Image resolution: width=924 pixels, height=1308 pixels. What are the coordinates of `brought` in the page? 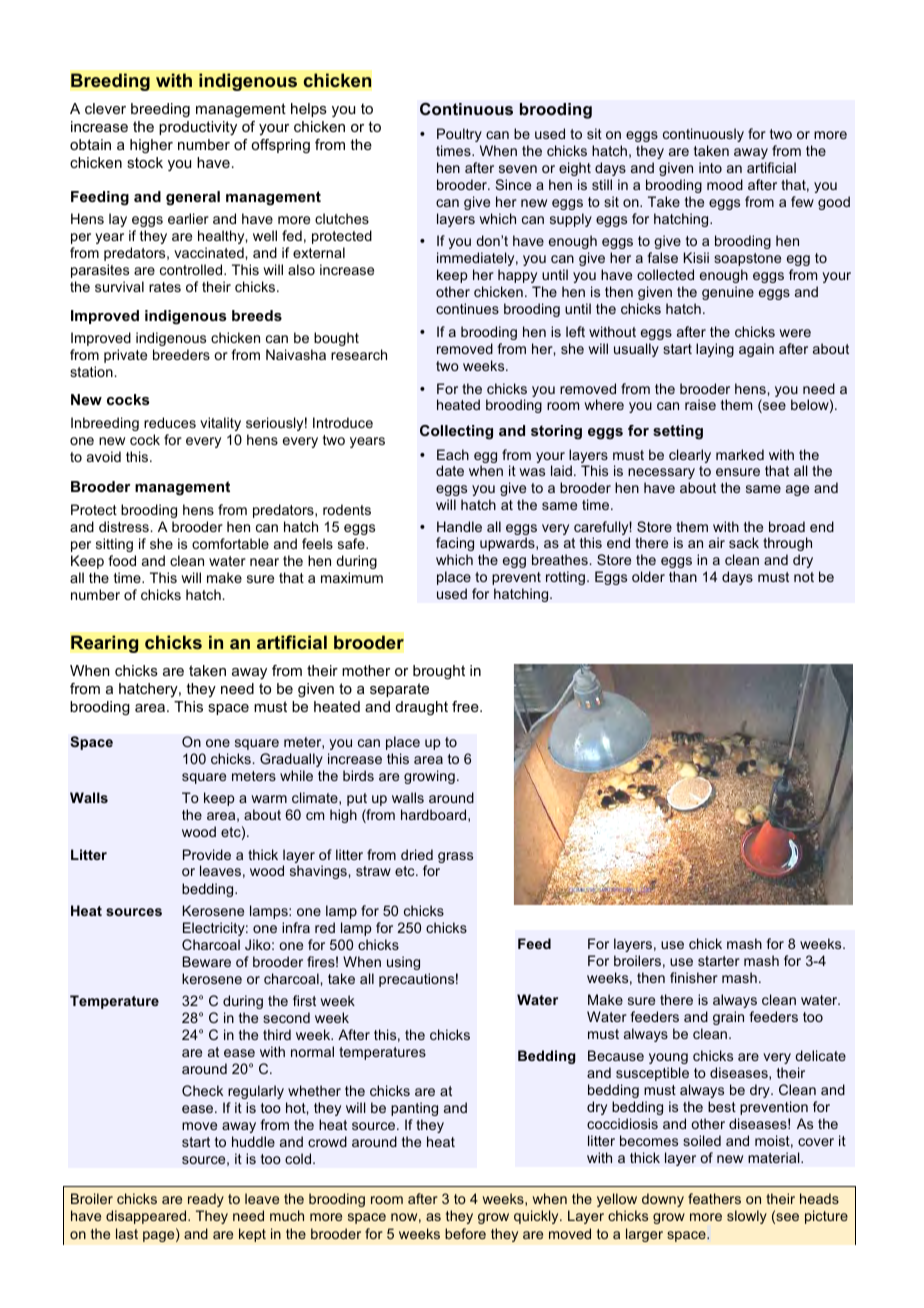 It's located at (439, 672).
